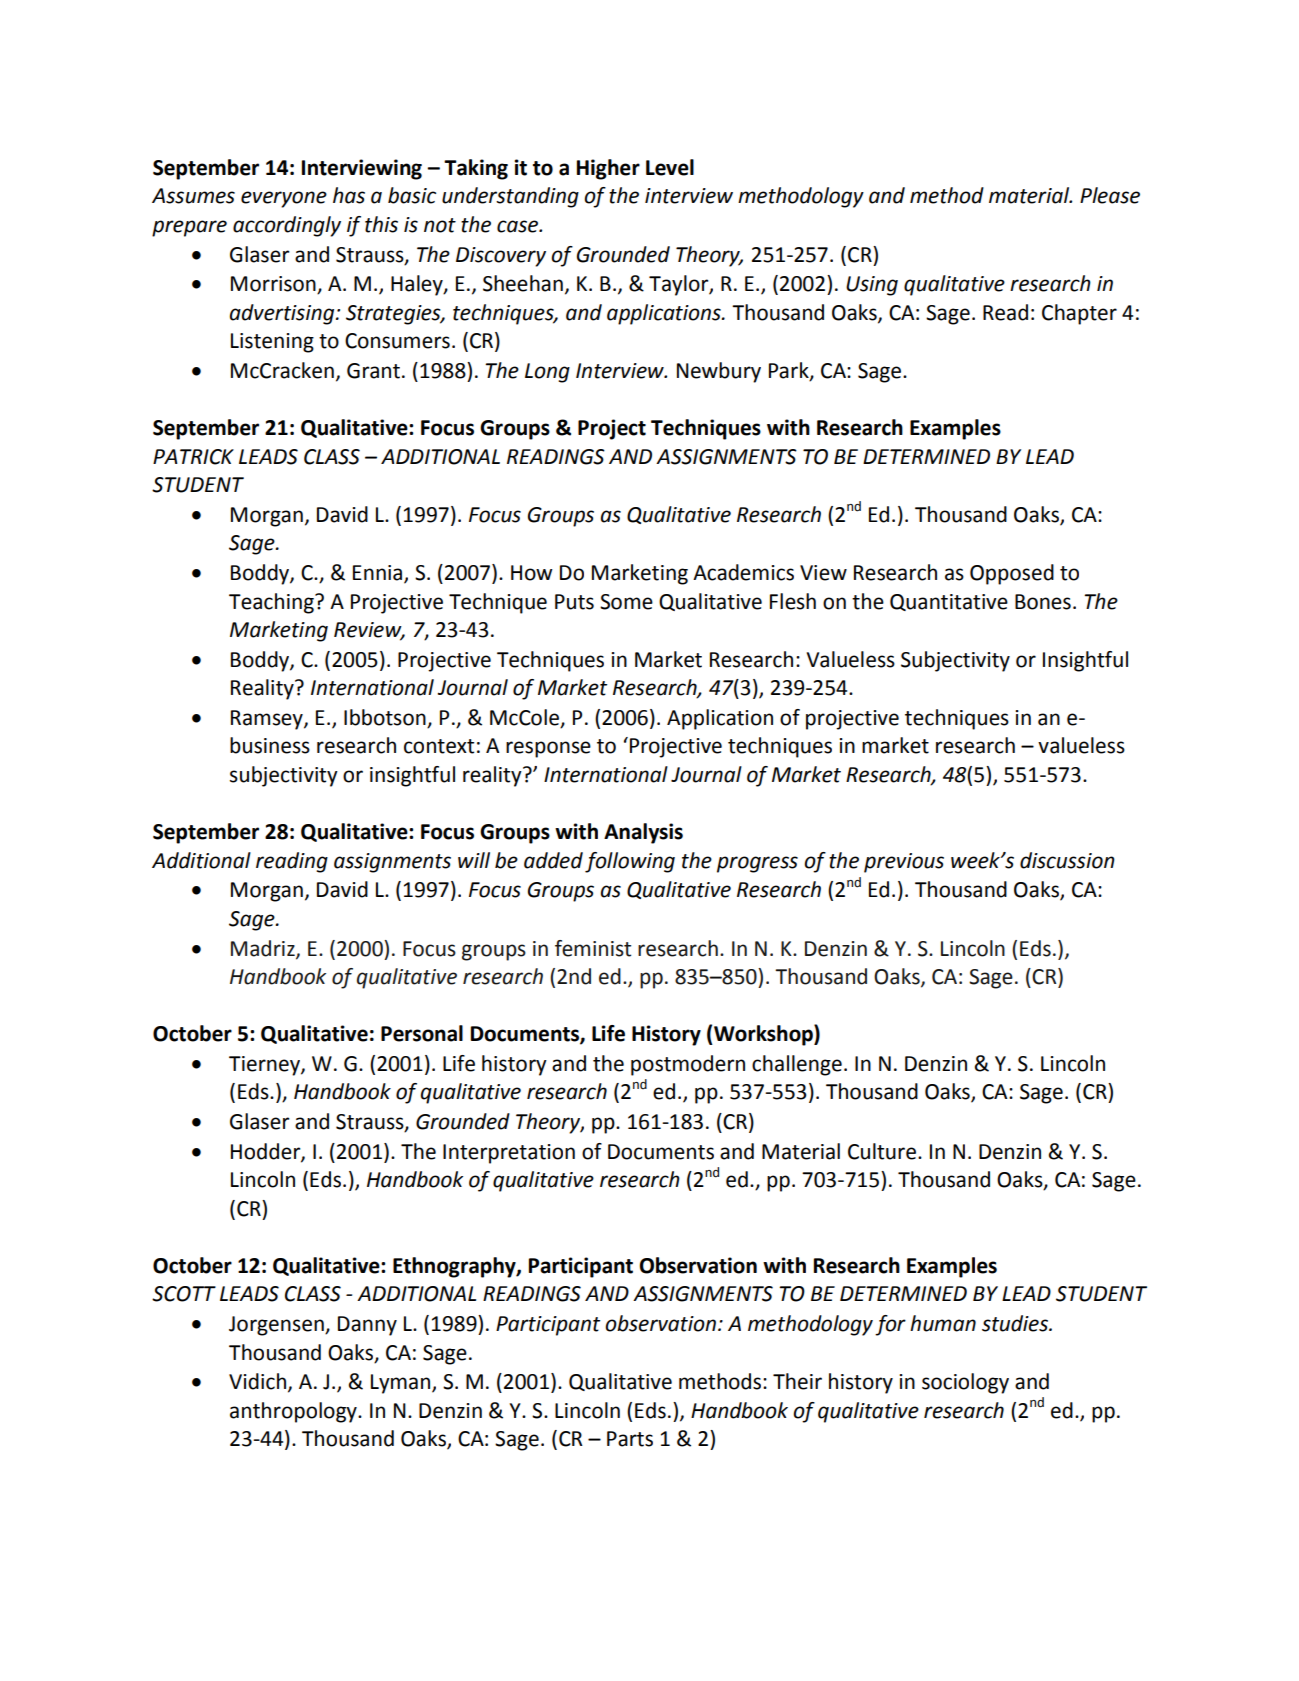 This screenshot has width=1299, height=1681. I want to click on feminist, so click(593, 948).
